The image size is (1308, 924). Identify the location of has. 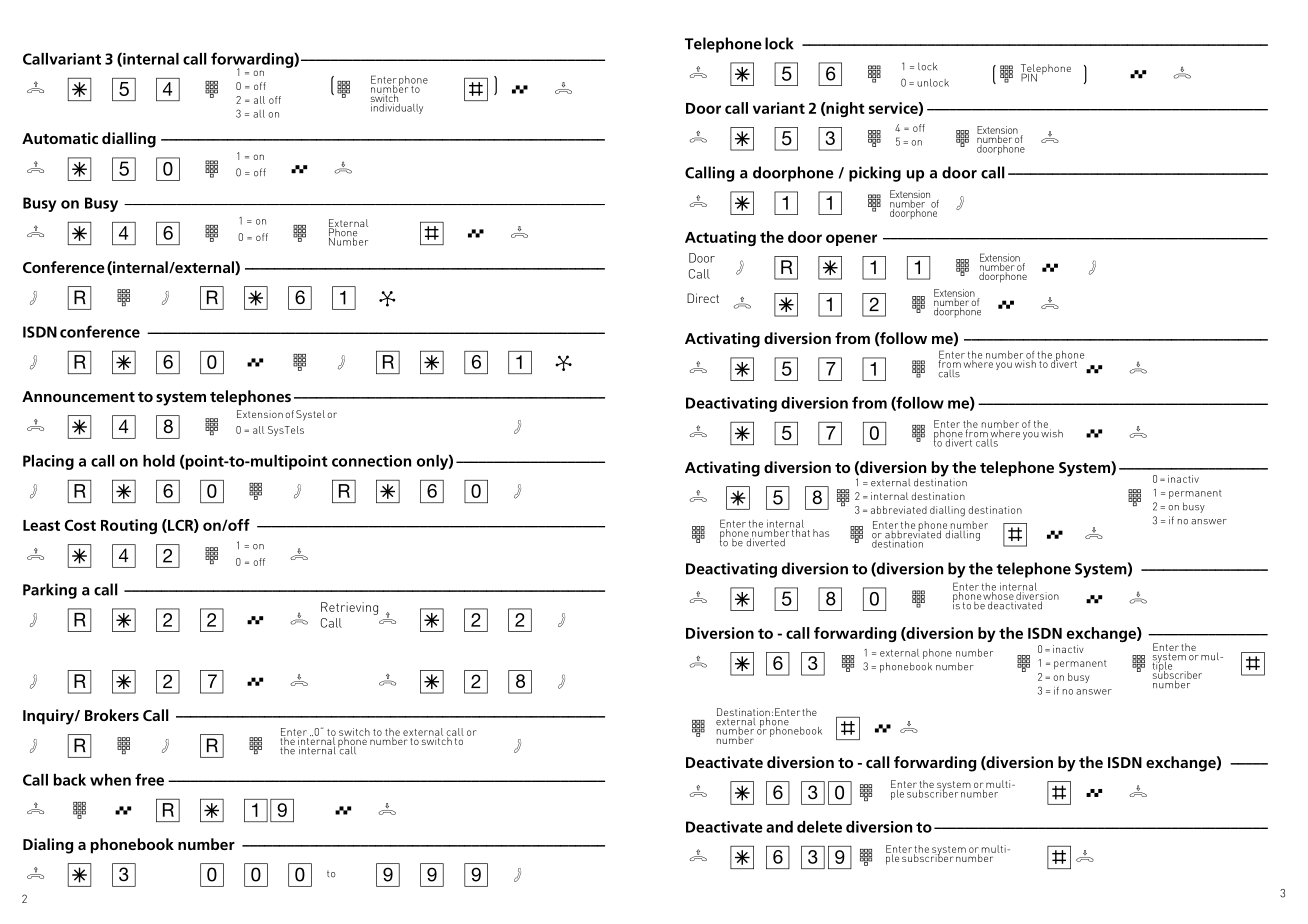
(821, 533).
